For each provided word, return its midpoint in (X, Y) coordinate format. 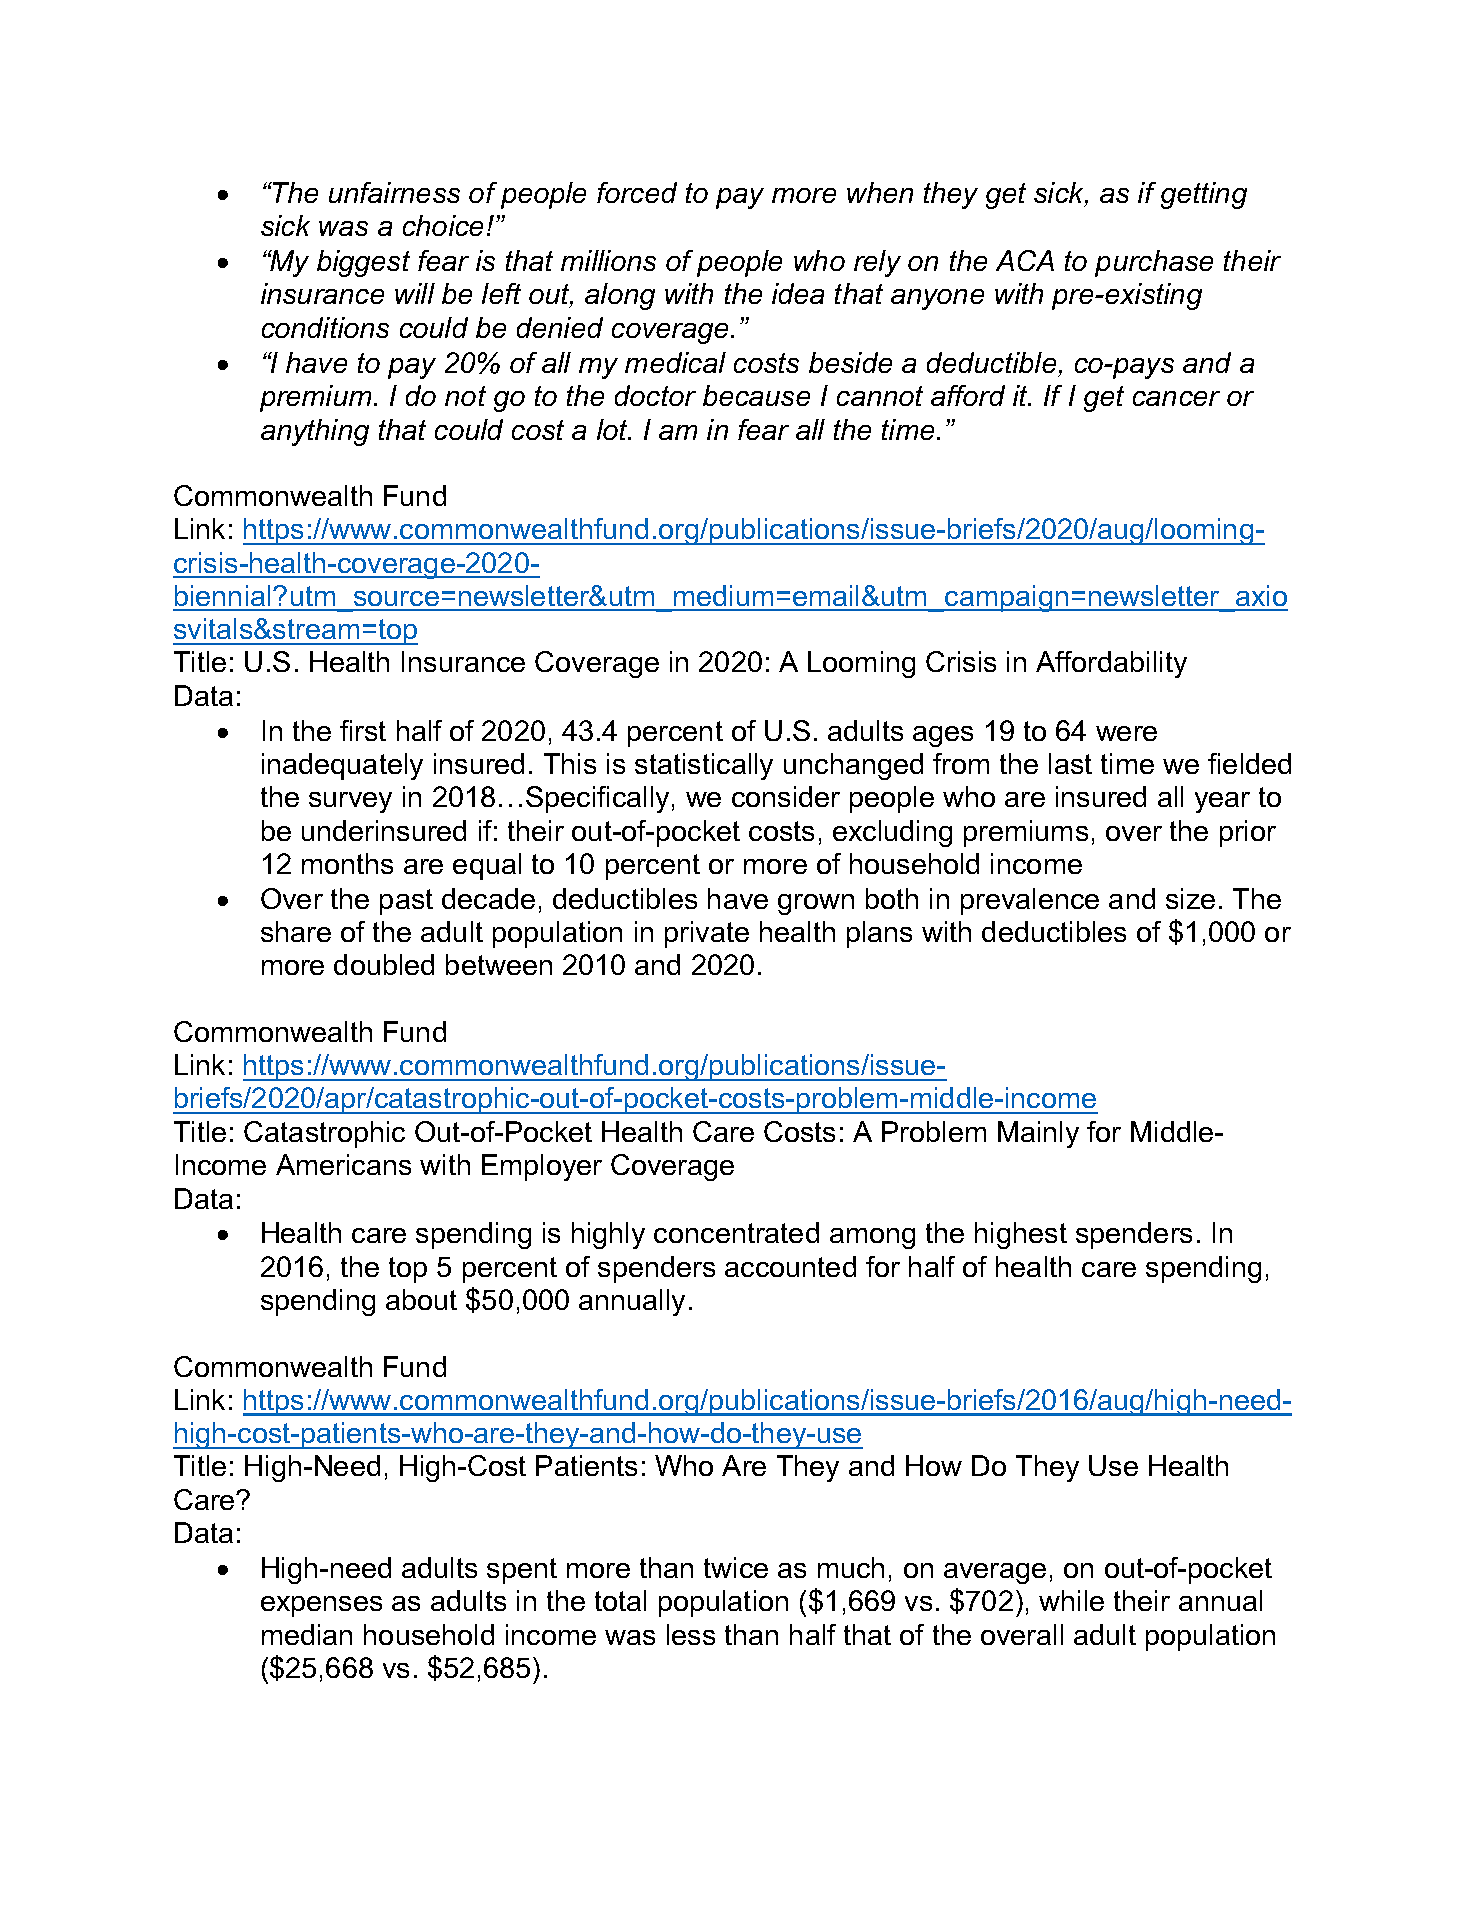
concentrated (736, 1232)
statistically (704, 766)
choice (443, 225)
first (363, 730)
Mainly (1038, 1134)
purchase (1154, 263)
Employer (542, 1167)
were (1126, 733)
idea (798, 293)
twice (736, 1567)
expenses (321, 1606)
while (1071, 1600)
